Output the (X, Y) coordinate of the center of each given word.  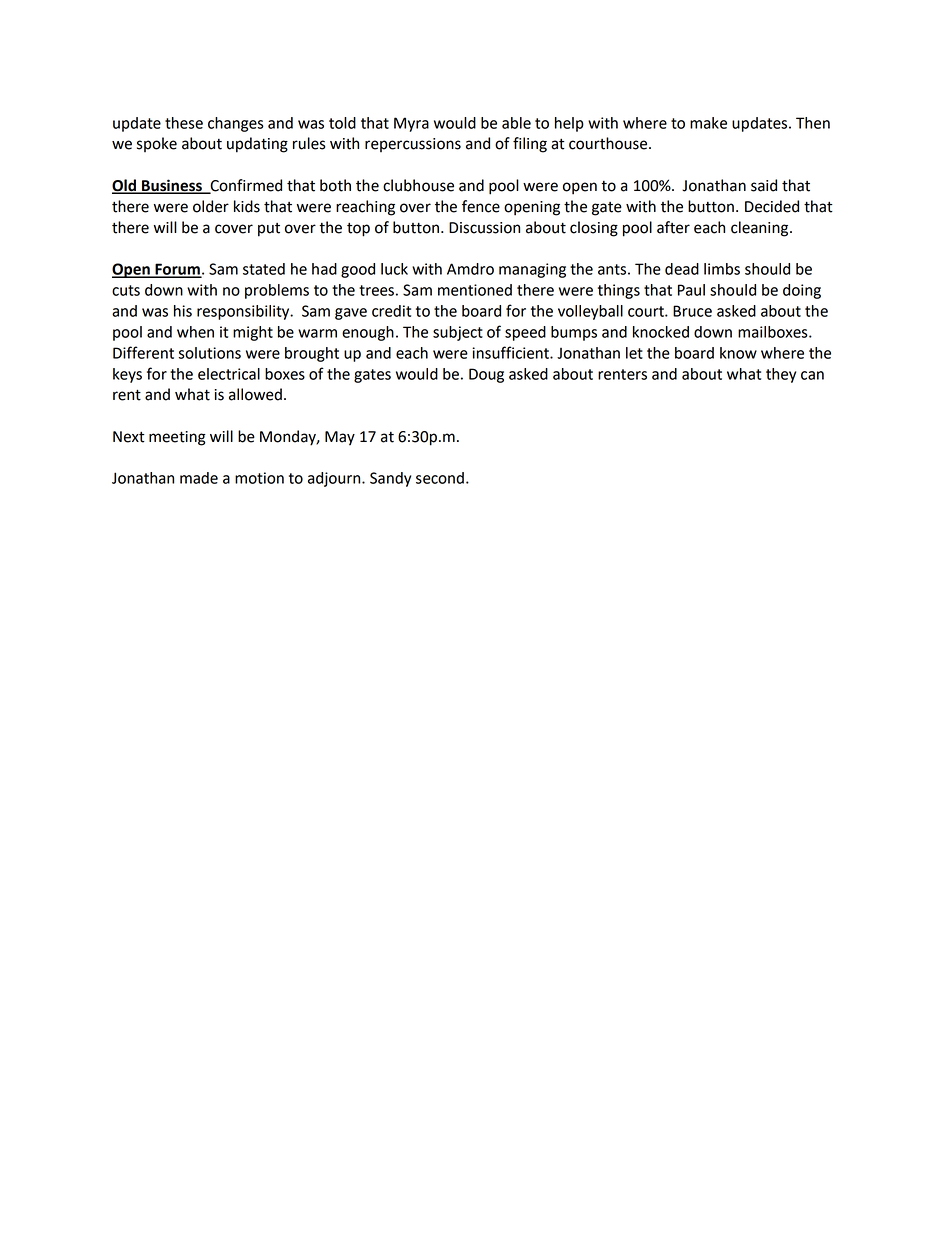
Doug (486, 375)
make (708, 123)
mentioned (475, 290)
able (516, 123)
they (781, 375)
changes (236, 124)
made (199, 478)
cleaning (761, 229)
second (440, 478)
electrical (229, 374)
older (211, 206)
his (183, 311)
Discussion (484, 228)
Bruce (692, 311)
